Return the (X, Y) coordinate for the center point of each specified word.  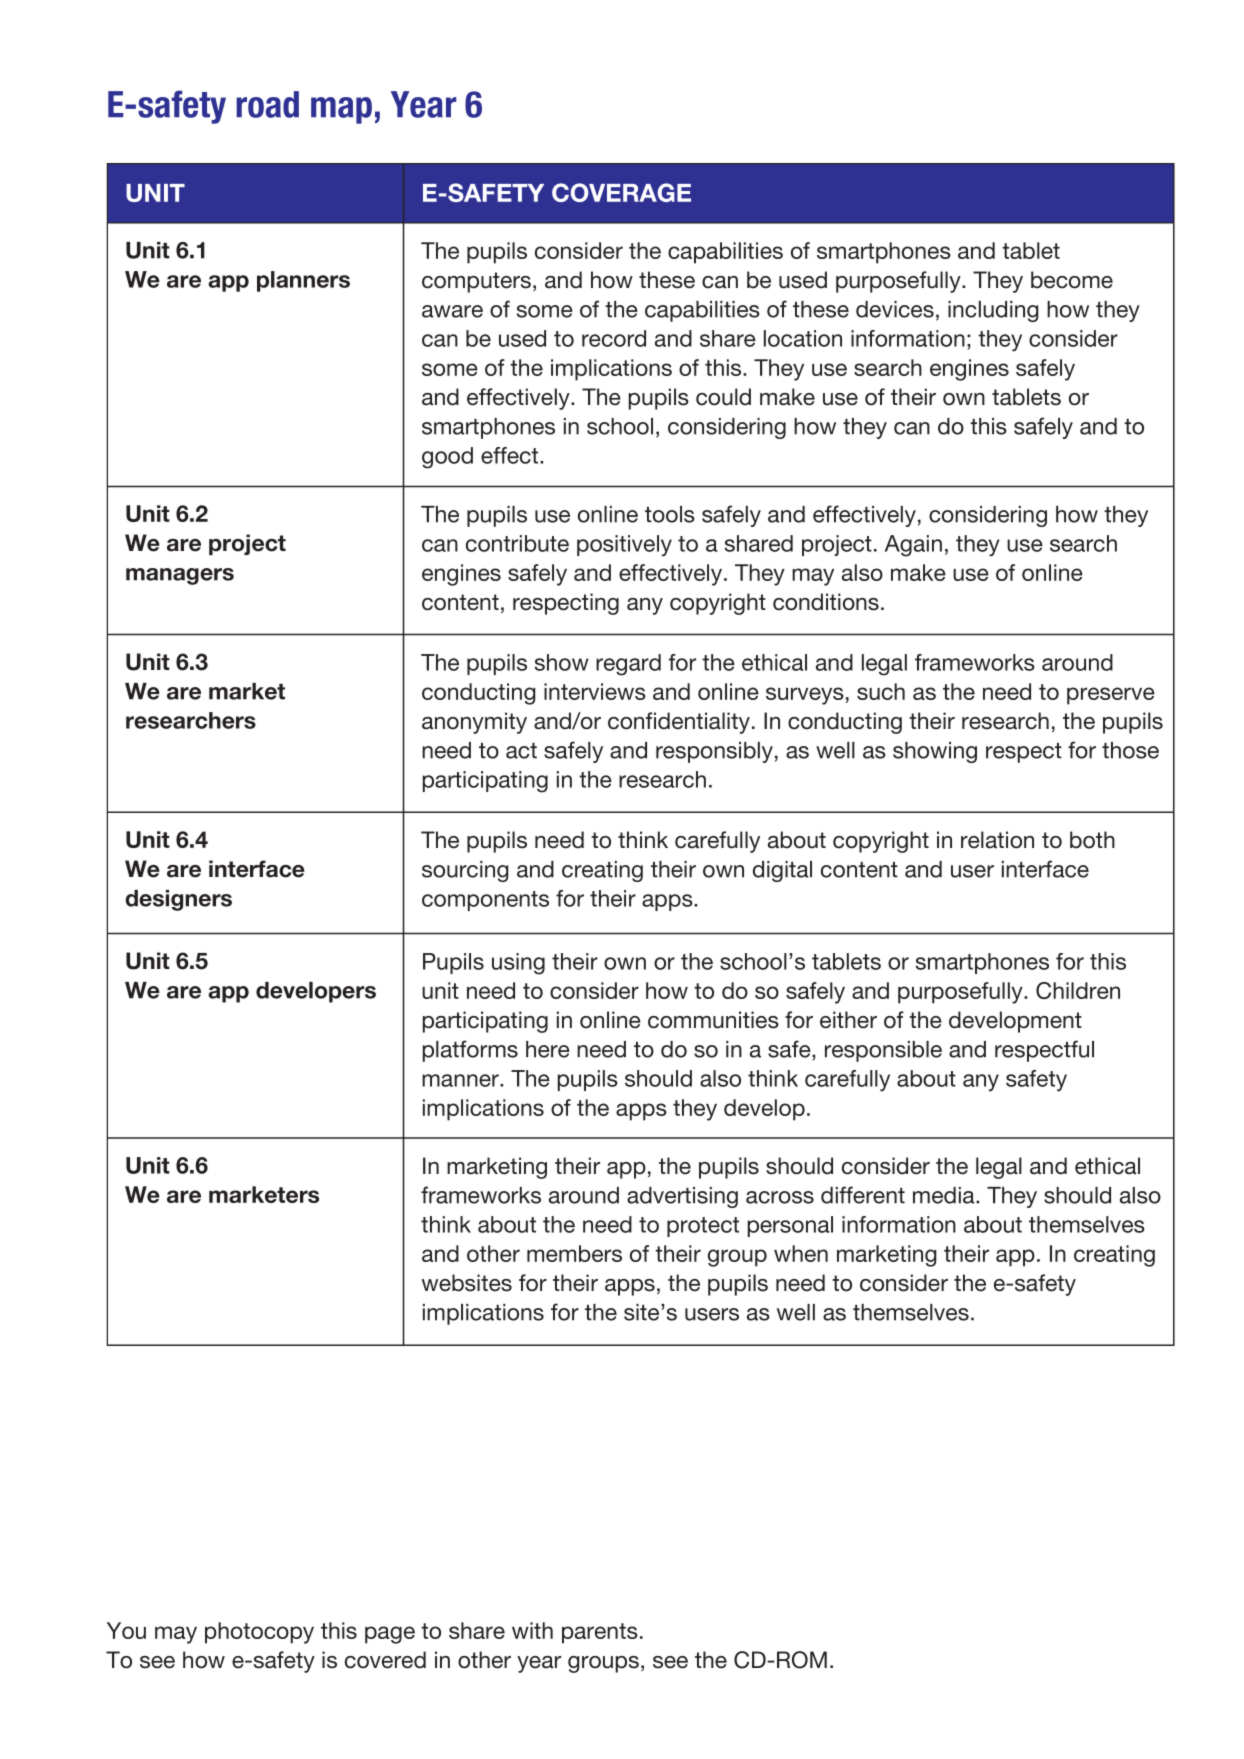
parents (600, 1633)
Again (913, 546)
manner (461, 1080)
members (574, 1253)
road (267, 104)
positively (624, 546)
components (485, 901)
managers (180, 576)
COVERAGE (621, 192)
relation (997, 840)
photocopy (259, 1633)
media (945, 1195)
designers (178, 900)
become (1072, 280)
